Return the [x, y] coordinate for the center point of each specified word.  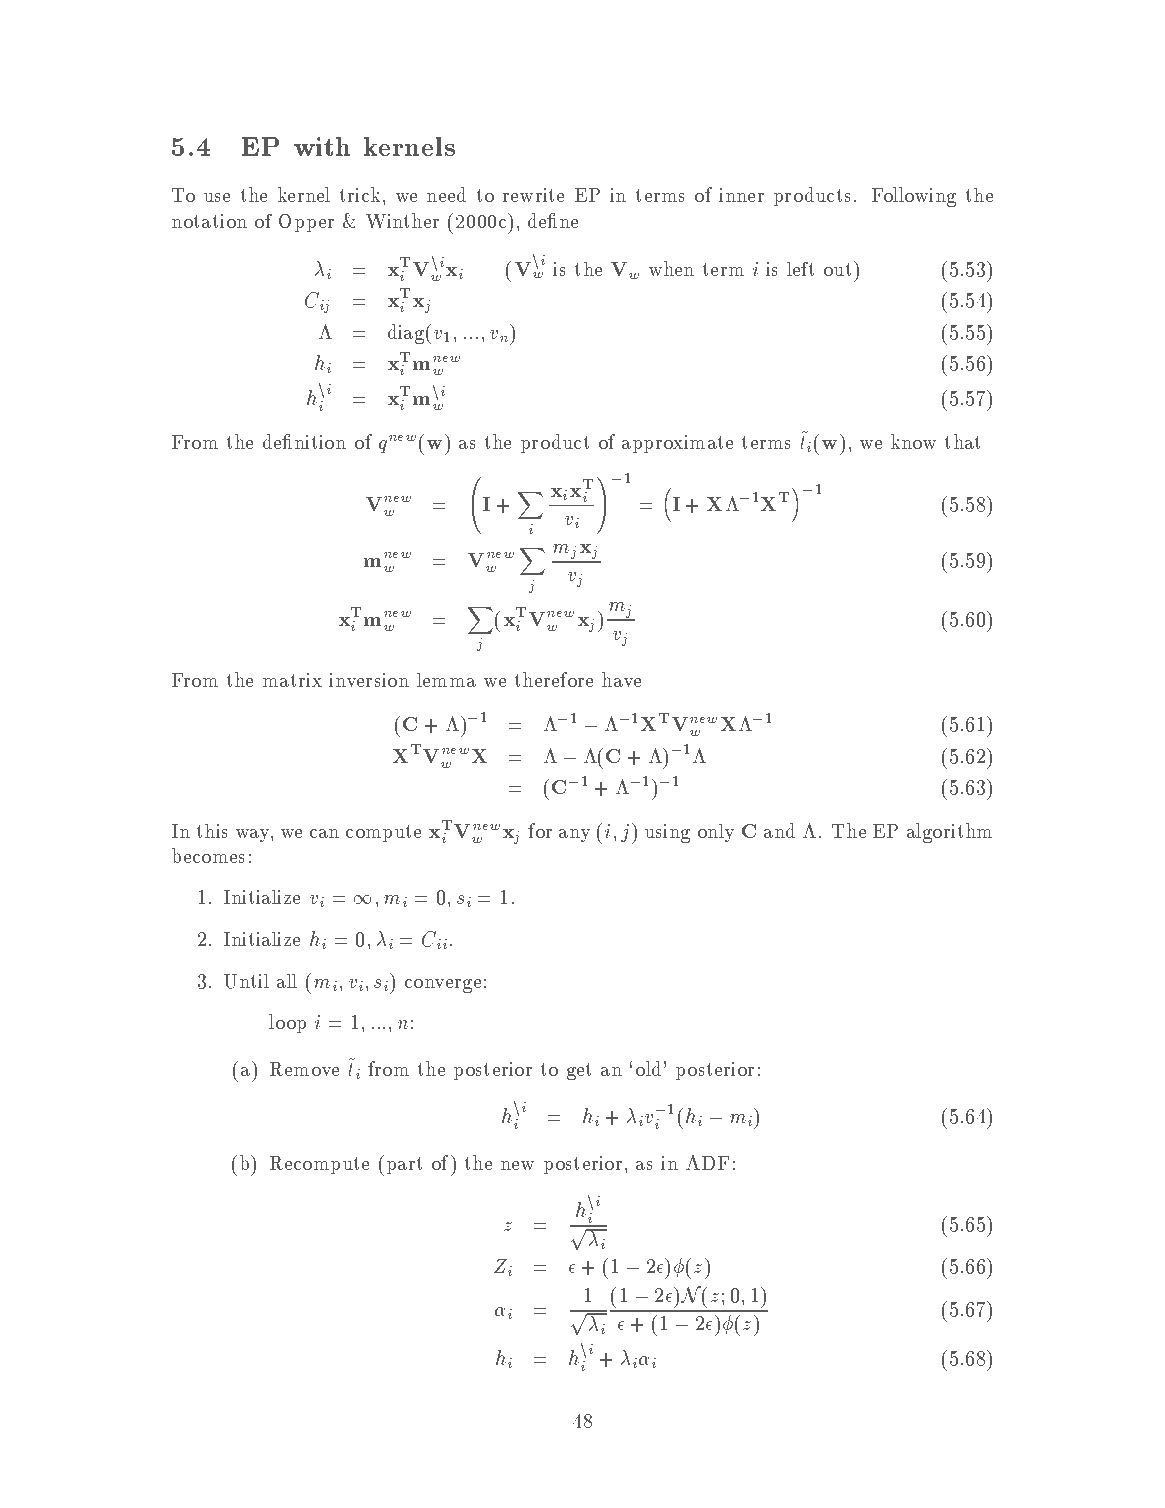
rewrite [533, 195]
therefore [554, 679]
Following [914, 197]
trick [360, 194]
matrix [292, 680]
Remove [304, 1069]
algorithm [949, 833]
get [579, 1071]
